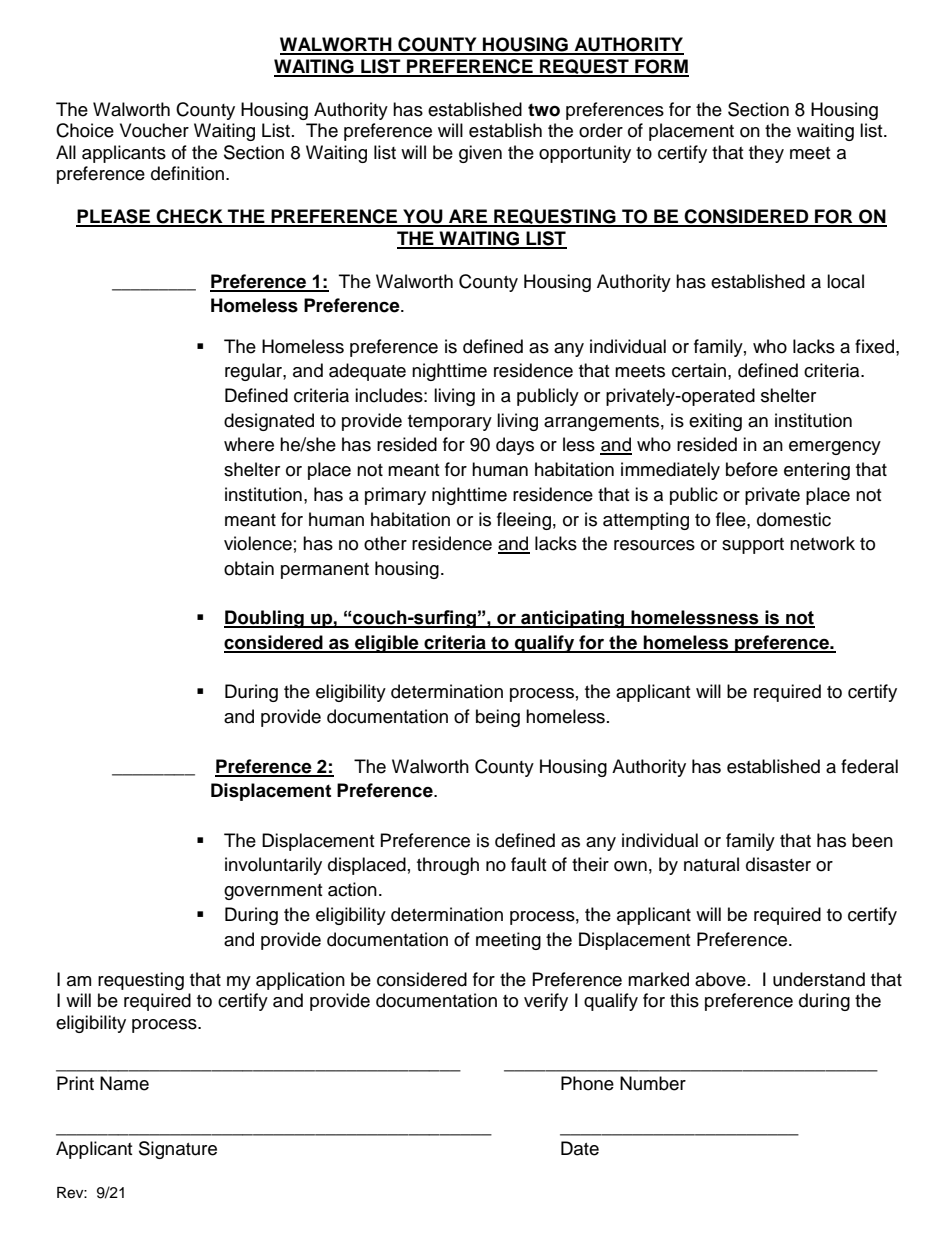 This document has width=952, height=1233. What do you see at coordinates (752, 469) in the document?
I see `before` at bounding box center [752, 469].
